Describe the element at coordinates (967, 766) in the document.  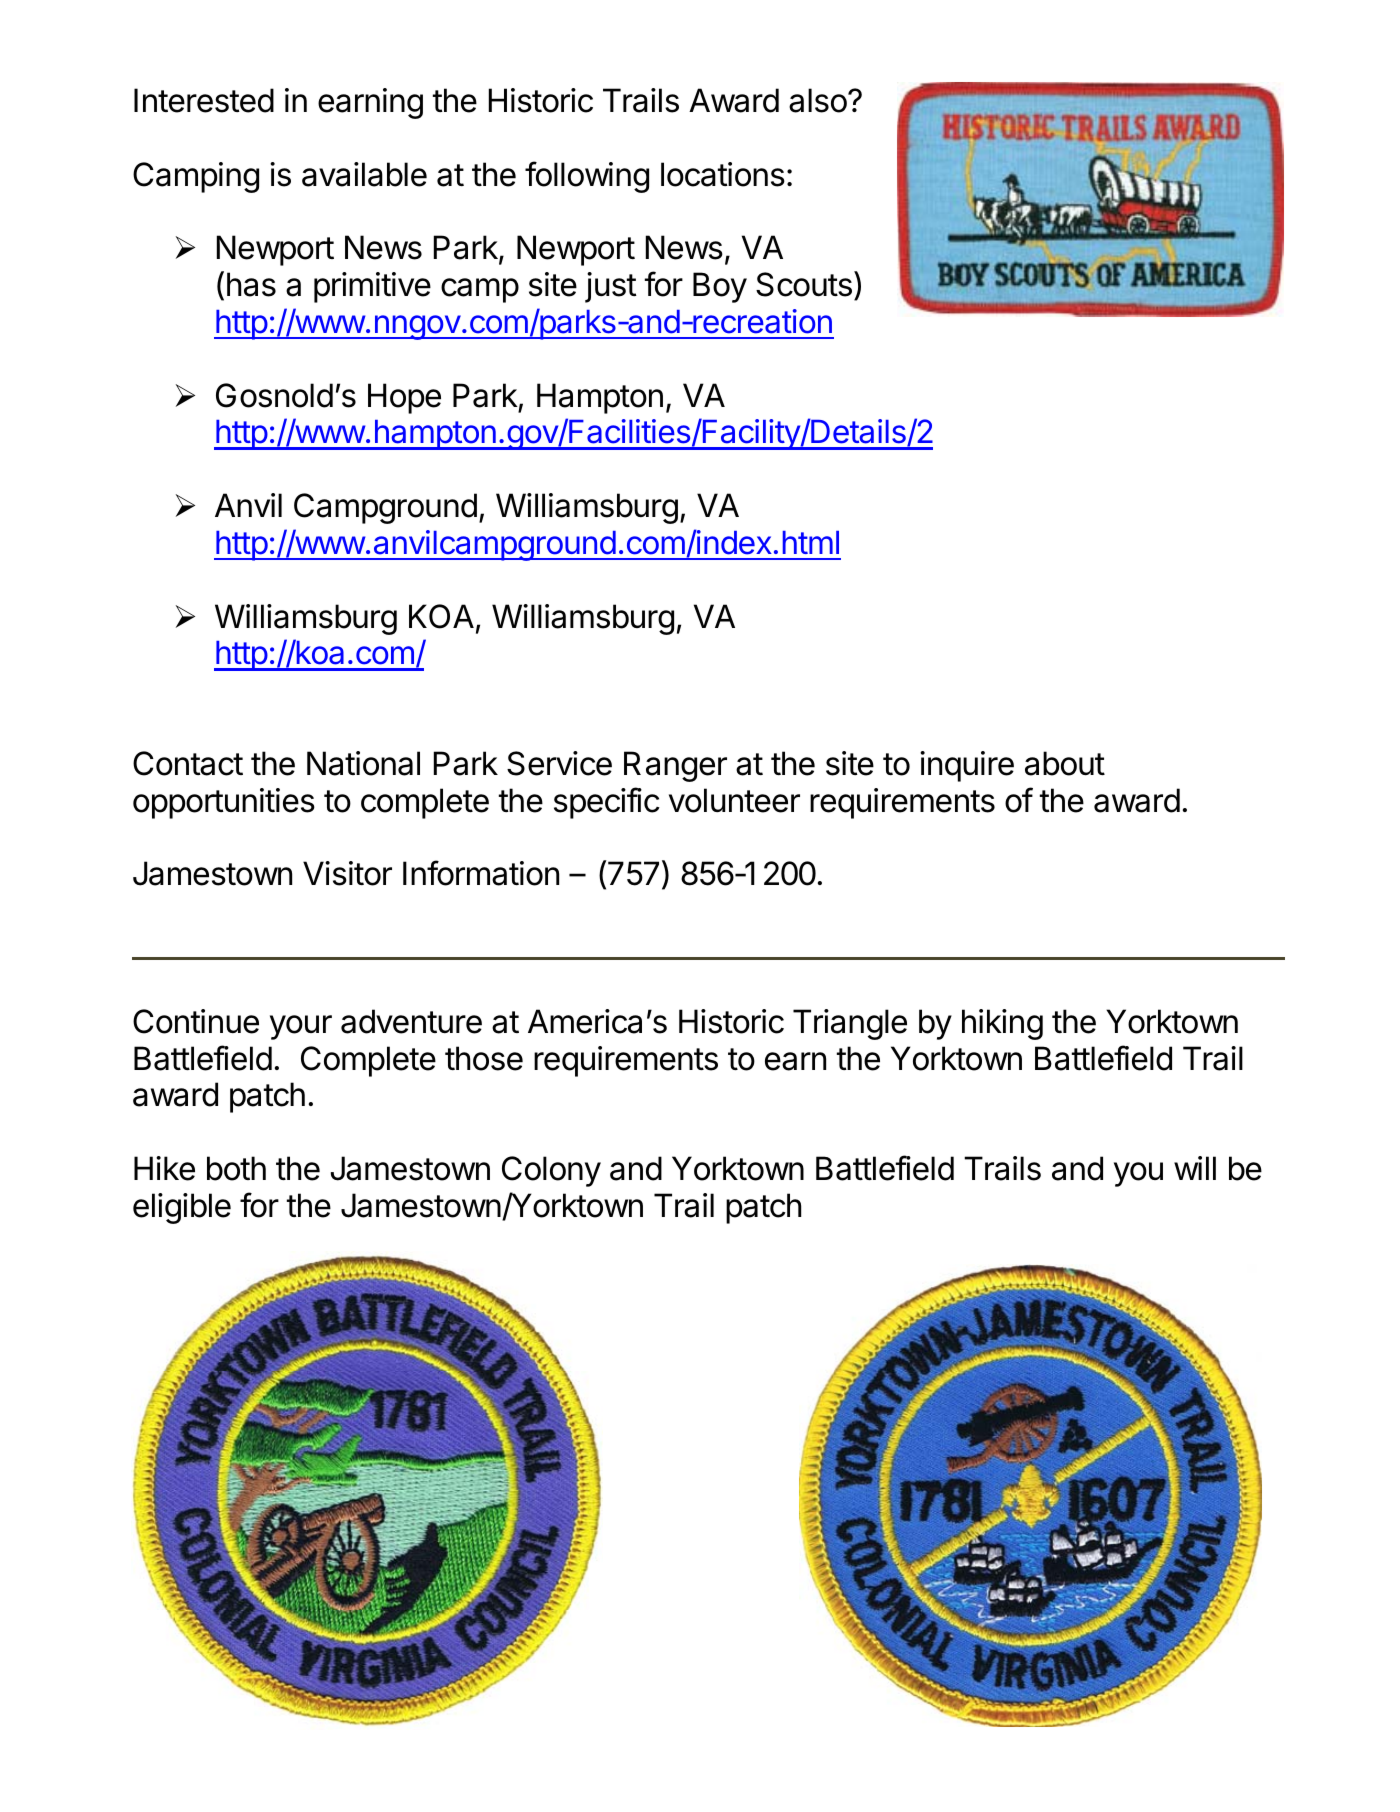
I see `inquire` at that location.
